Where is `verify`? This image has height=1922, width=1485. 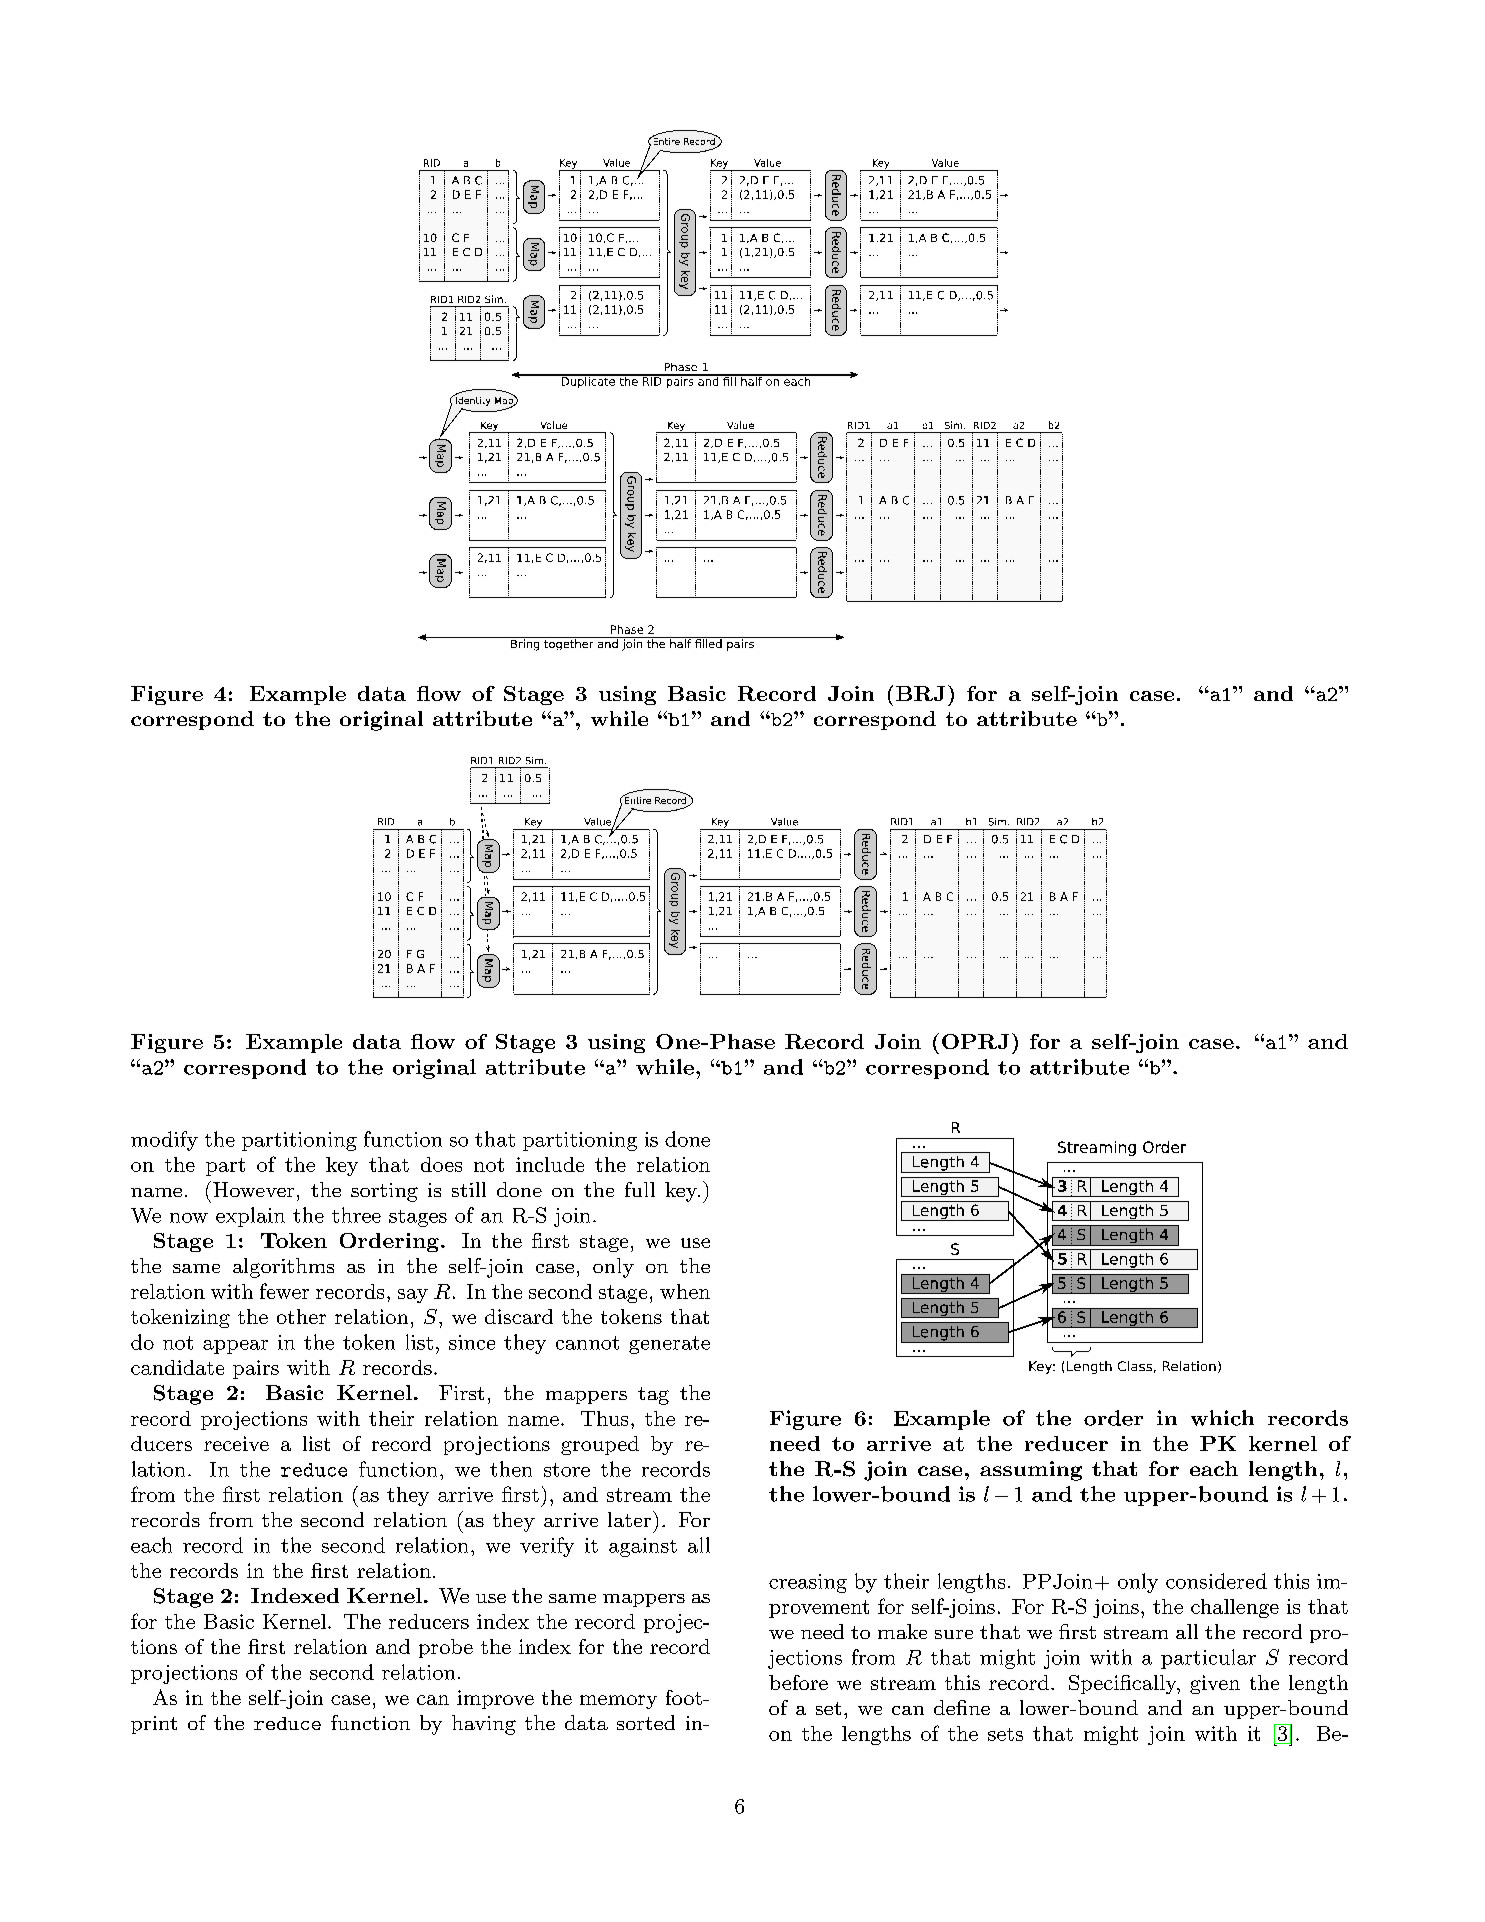
verify is located at coordinates (547, 1547).
